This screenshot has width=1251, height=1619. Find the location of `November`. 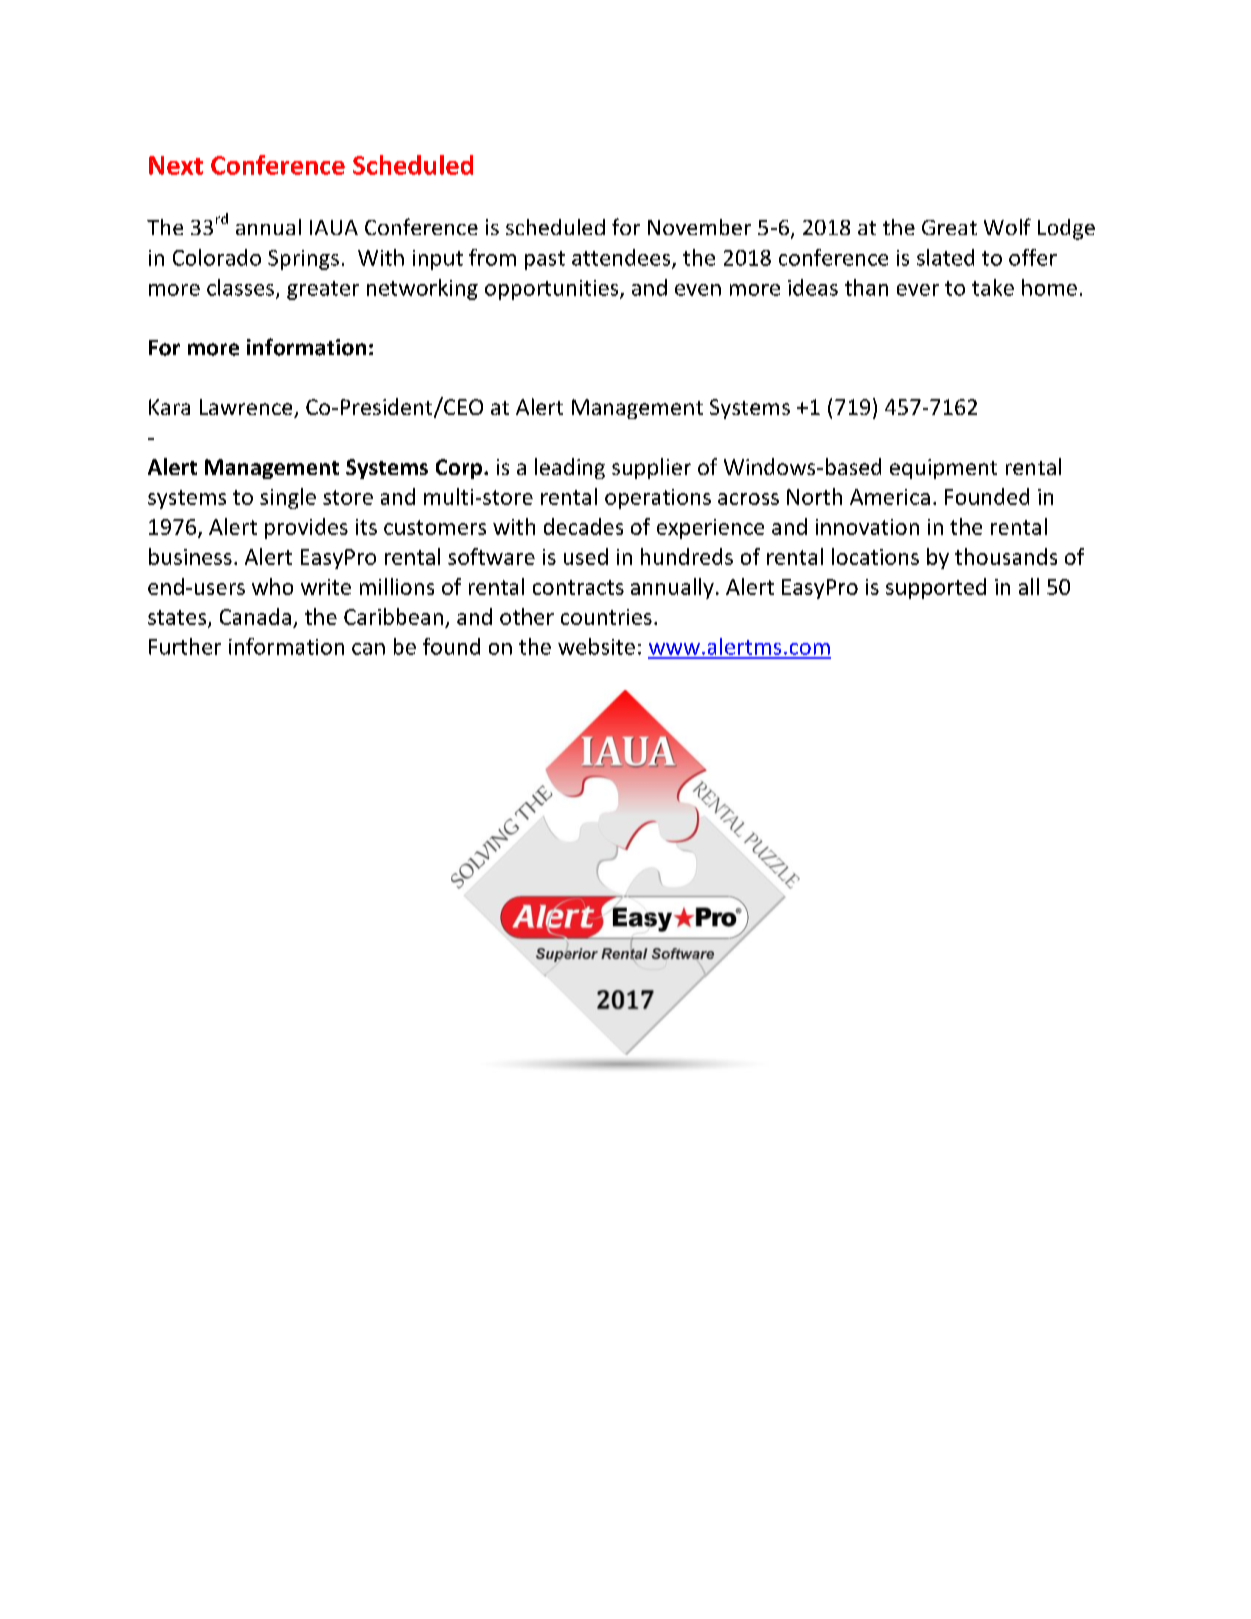

November is located at coordinates (699, 227).
